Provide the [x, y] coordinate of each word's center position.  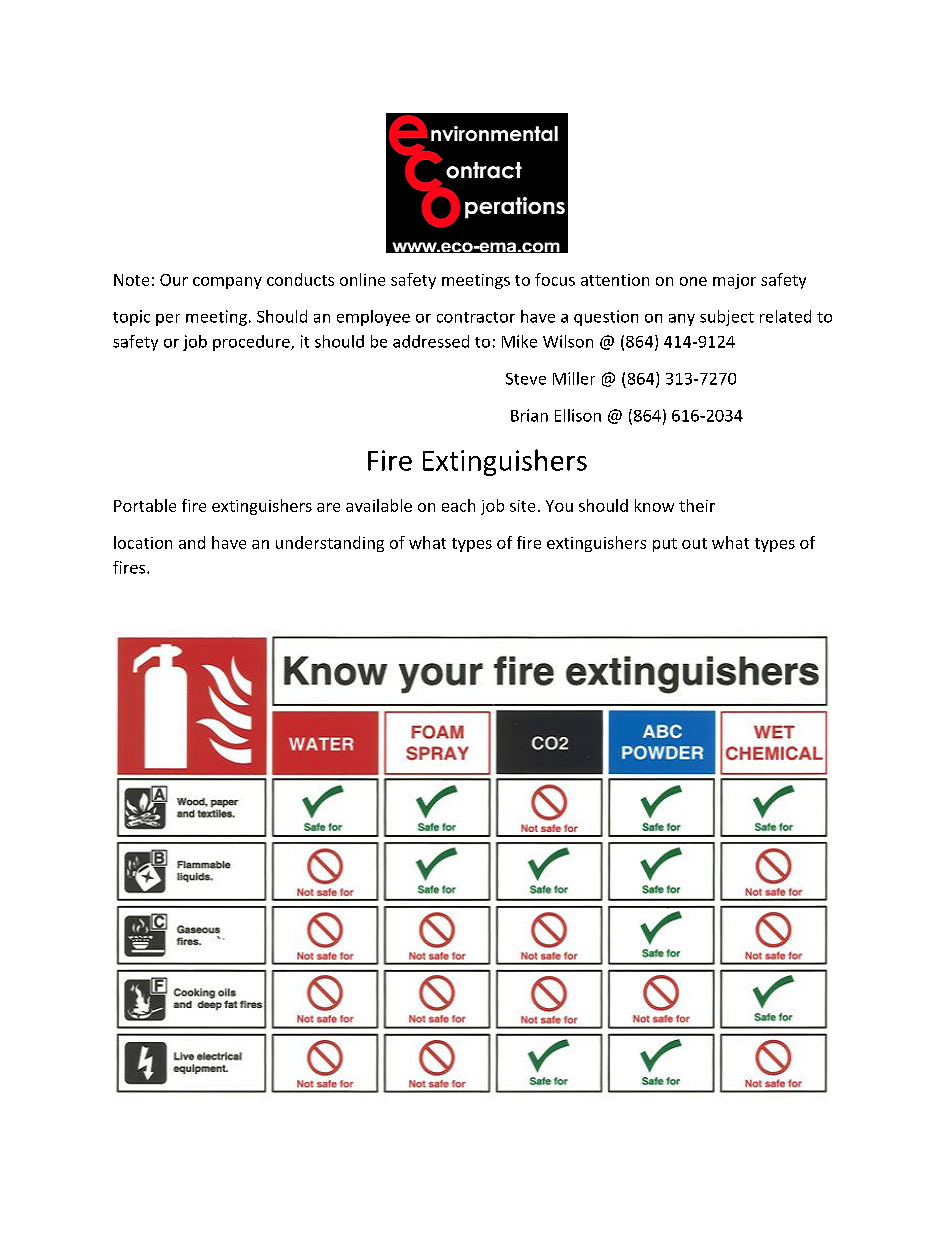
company [227, 283]
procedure [252, 343]
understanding [330, 544]
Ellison [578, 415]
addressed [431, 341]
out [694, 543]
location [143, 542]
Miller [574, 378]
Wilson [568, 341]
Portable [145, 505]
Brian [529, 415]
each [458, 505]
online [362, 279]
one [693, 281]
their [697, 505]
